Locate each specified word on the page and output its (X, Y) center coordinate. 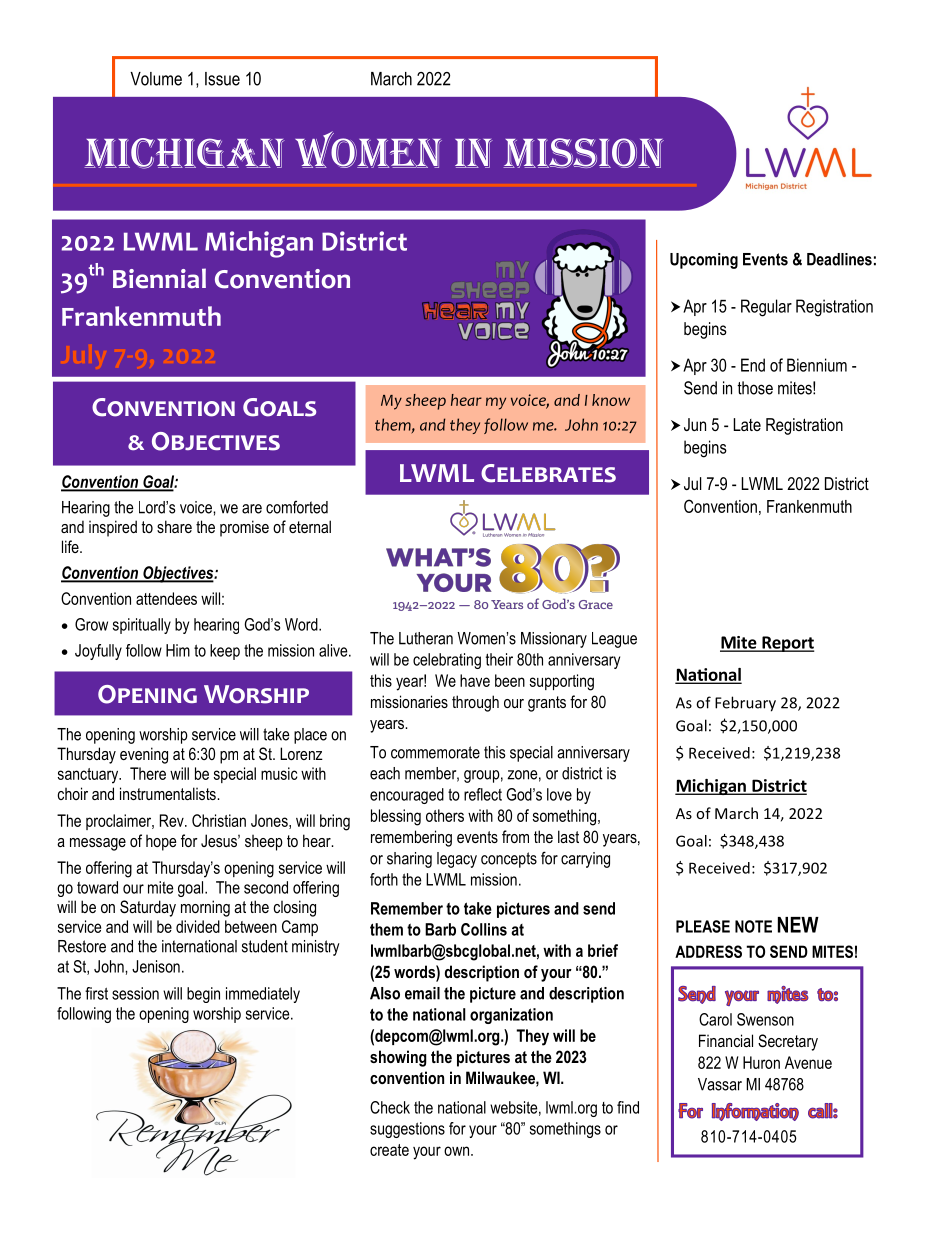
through (475, 703)
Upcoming (704, 261)
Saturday (148, 908)
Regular (766, 308)
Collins (484, 929)
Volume (156, 79)
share (174, 526)
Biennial (159, 278)
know (611, 400)
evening (144, 755)
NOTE (753, 926)
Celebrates (548, 473)
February (745, 704)
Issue (222, 79)
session (135, 993)
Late (747, 424)
